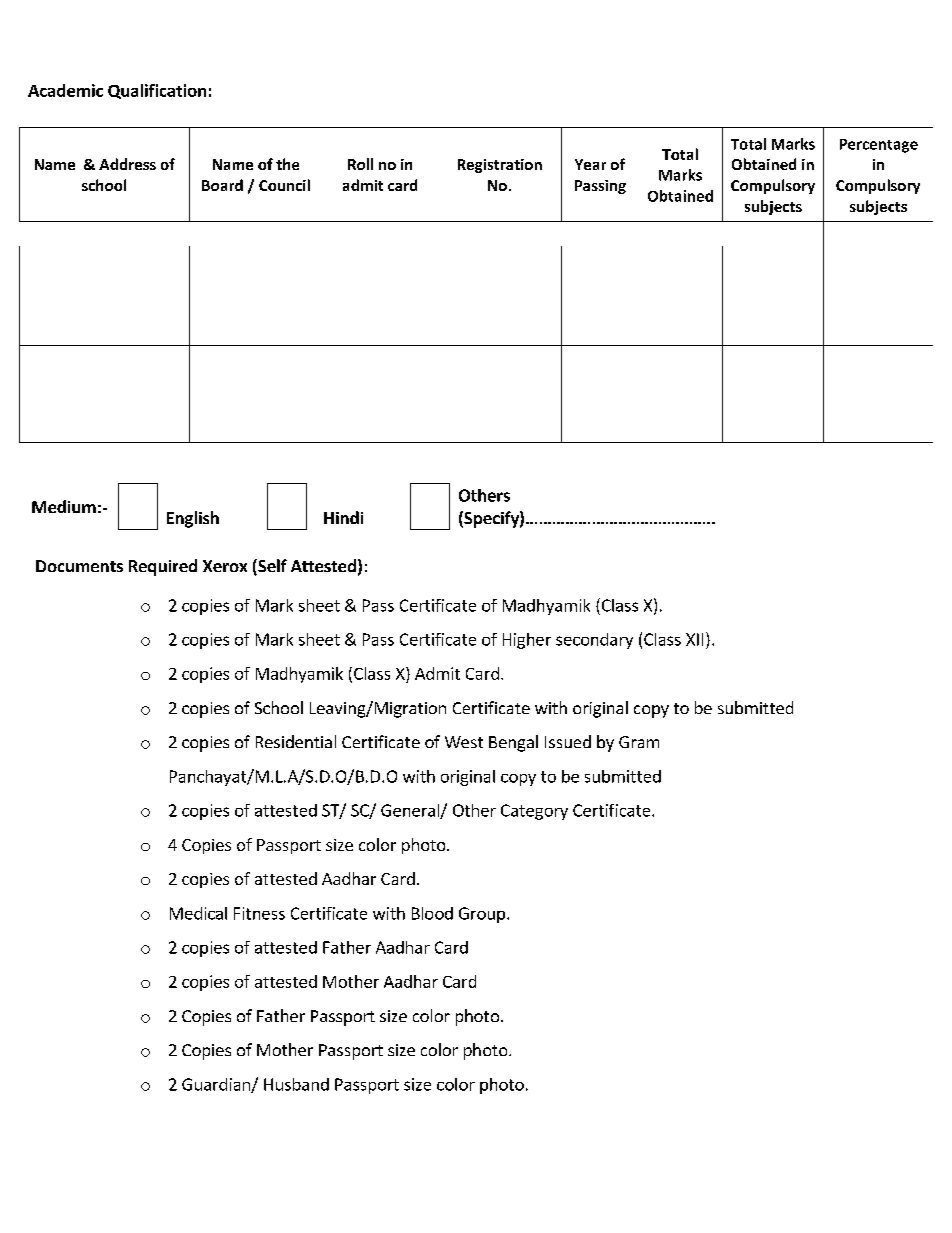 This page has width=952, height=1233. What do you see at coordinates (217, 1085) in the page?
I see `Guardian` at bounding box center [217, 1085].
